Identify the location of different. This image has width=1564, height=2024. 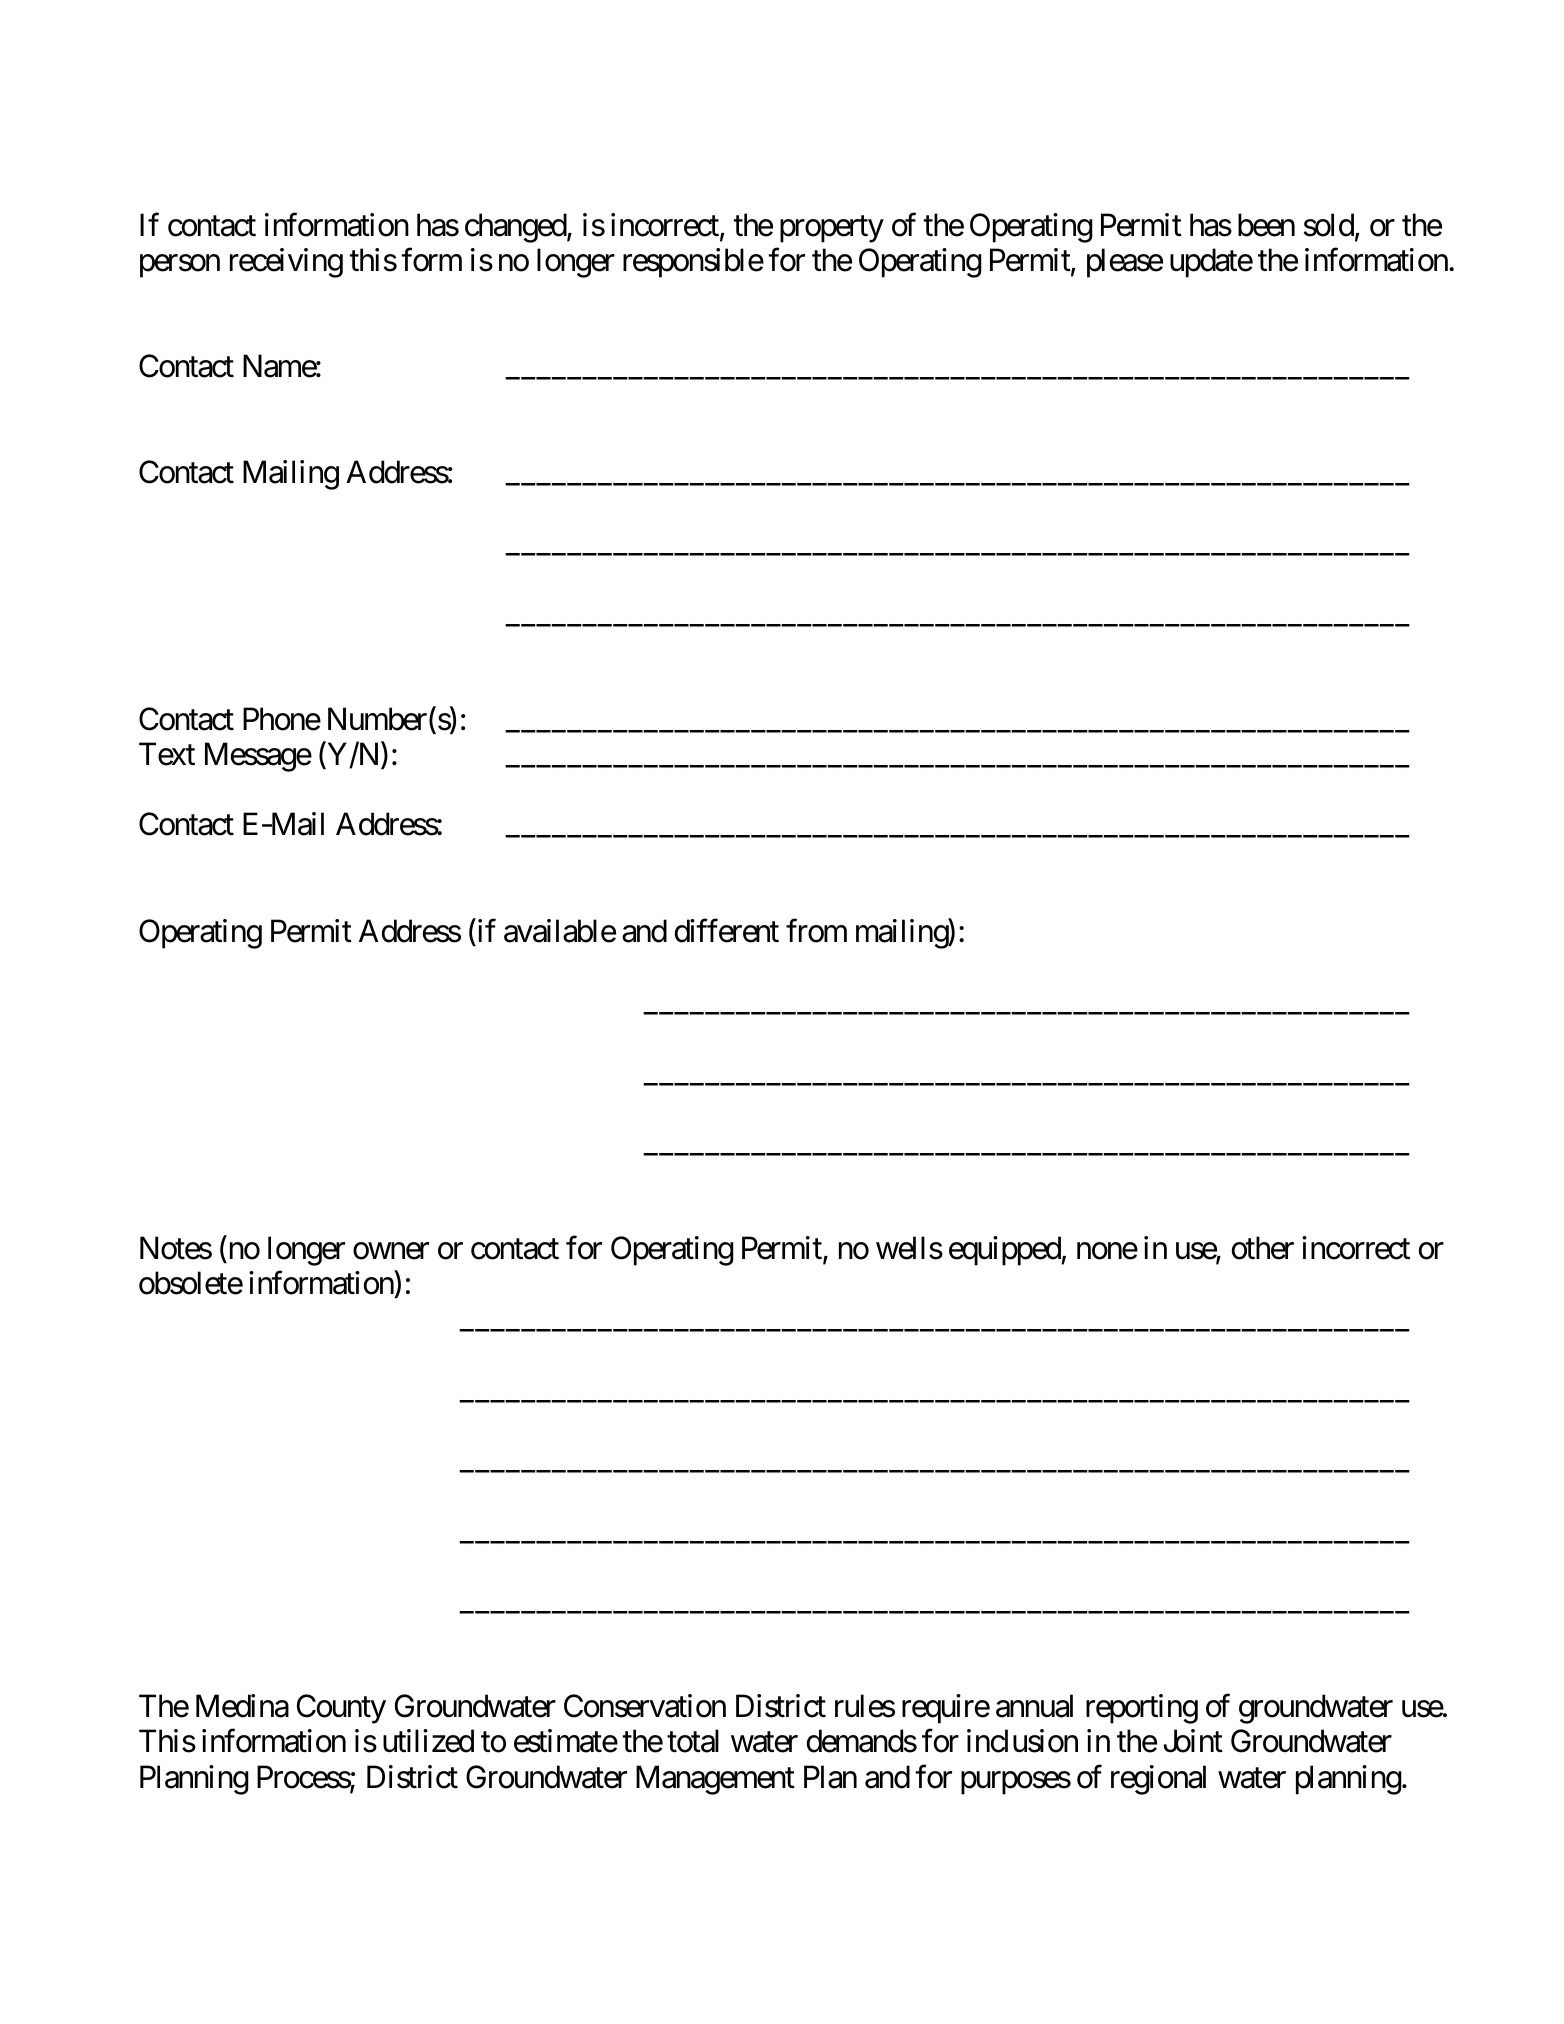
(727, 931).
